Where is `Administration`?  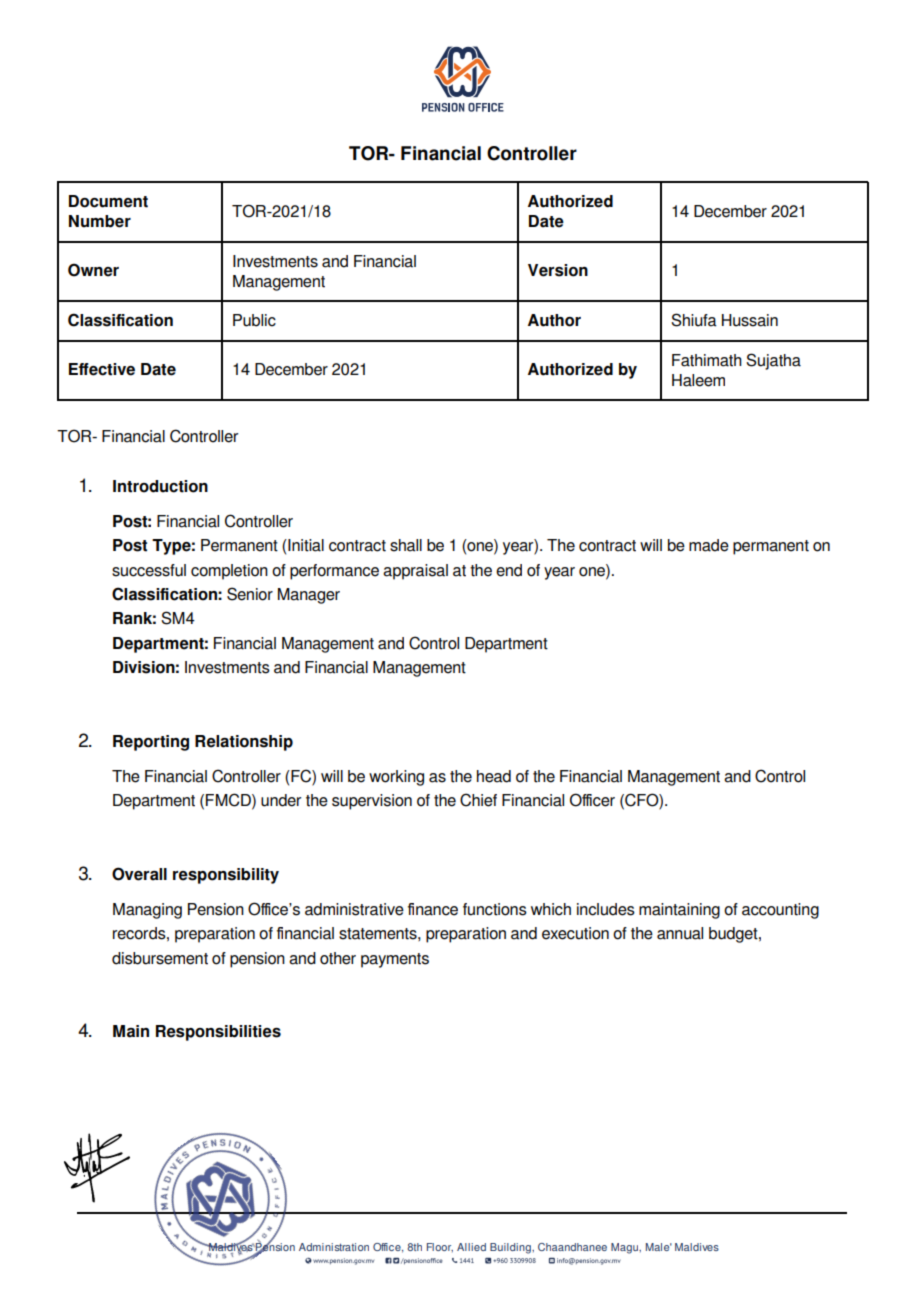
Administration is located at coordinates (334, 1247).
